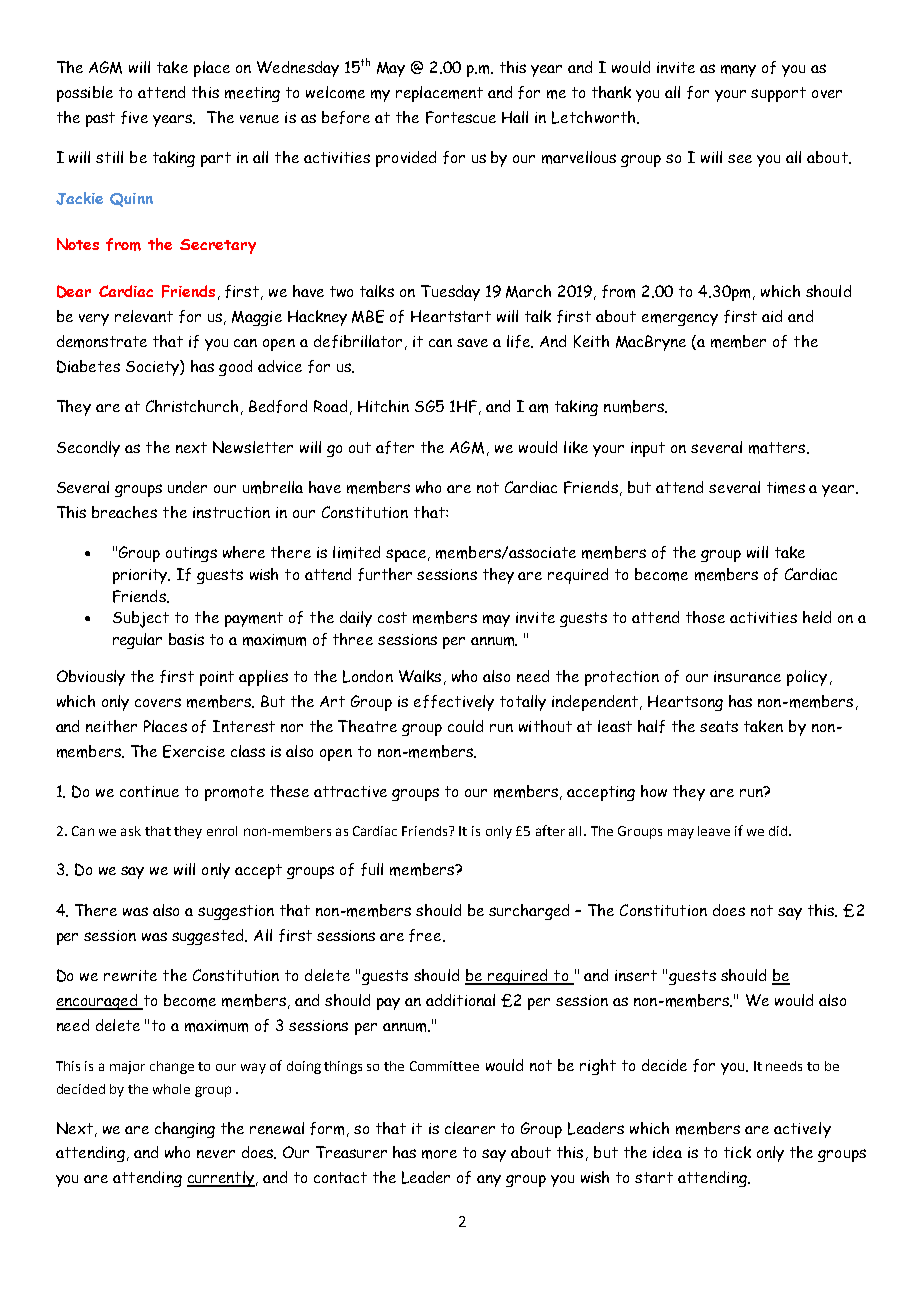 This image has width=924, height=1308. What do you see at coordinates (134, 117) in the image?
I see `five` at bounding box center [134, 117].
